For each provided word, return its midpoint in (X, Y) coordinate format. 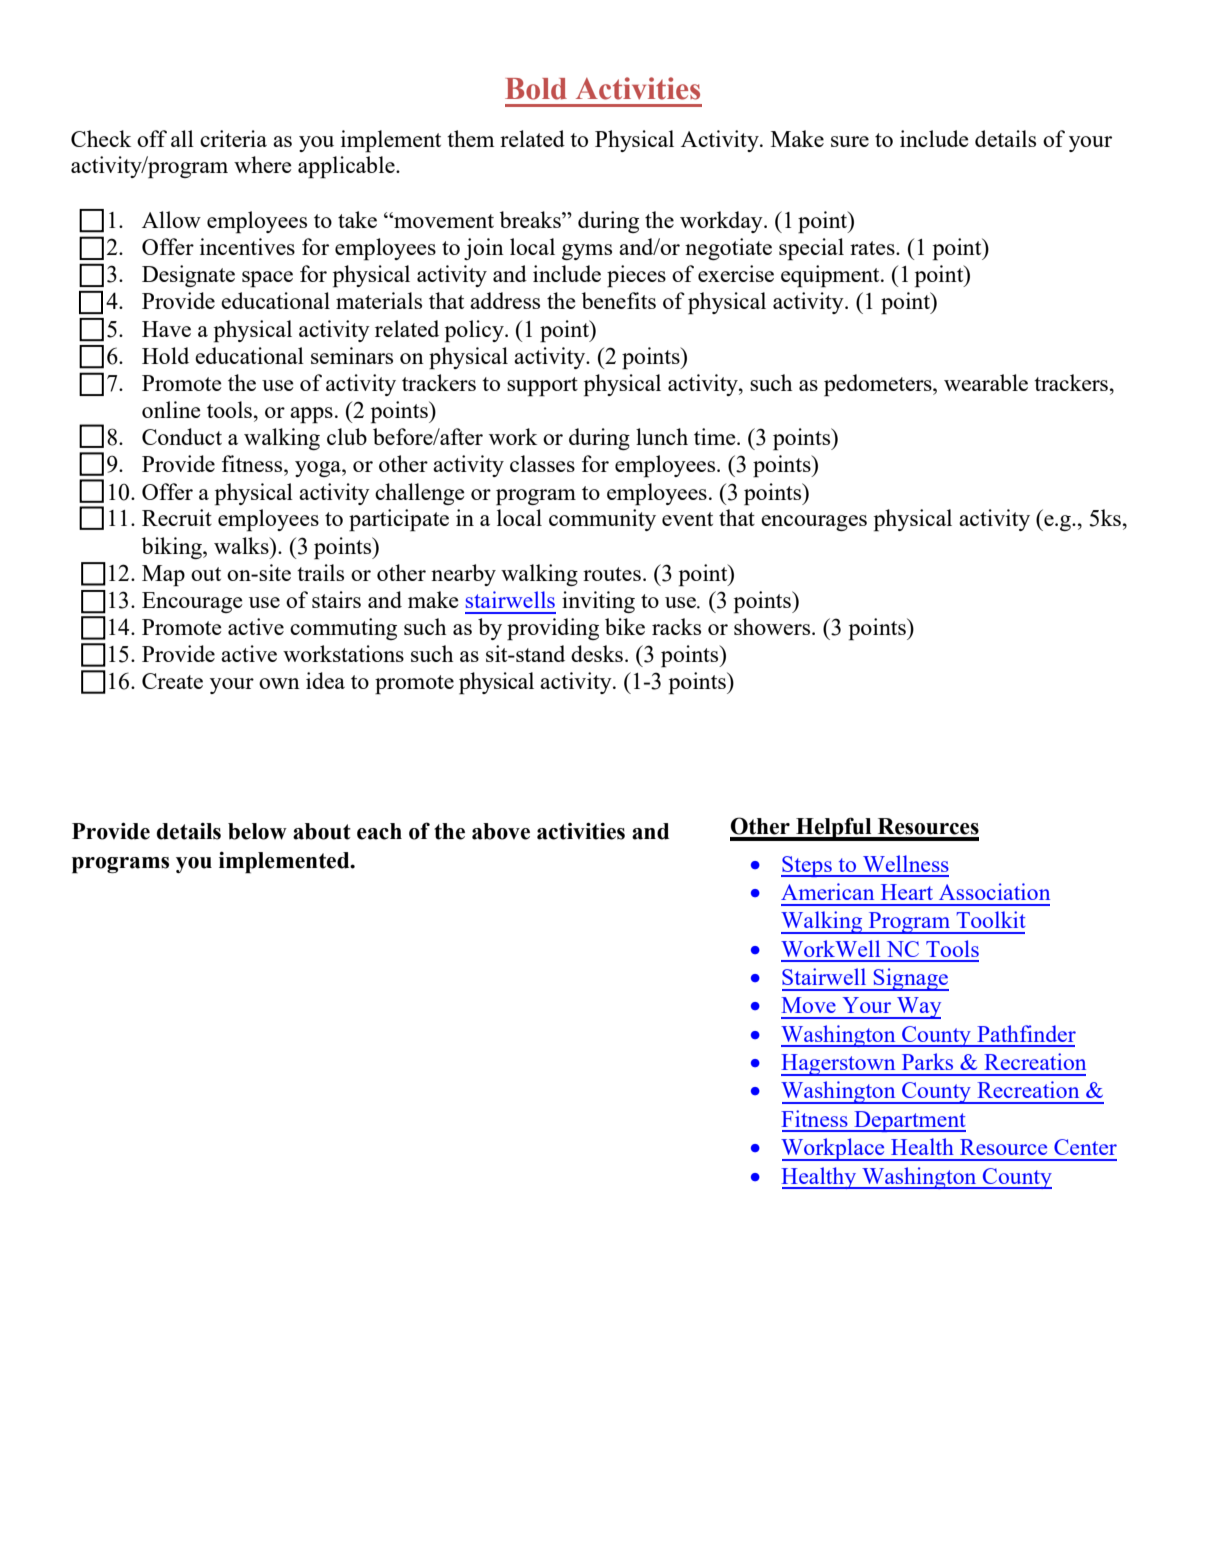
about (322, 831)
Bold (536, 89)
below (257, 831)
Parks (927, 1061)
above (501, 831)
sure (850, 141)
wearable (986, 382)
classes (542, 463)
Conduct (182, 436)
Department (909, 1121)
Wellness (906, 863)
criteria (233, 138)
